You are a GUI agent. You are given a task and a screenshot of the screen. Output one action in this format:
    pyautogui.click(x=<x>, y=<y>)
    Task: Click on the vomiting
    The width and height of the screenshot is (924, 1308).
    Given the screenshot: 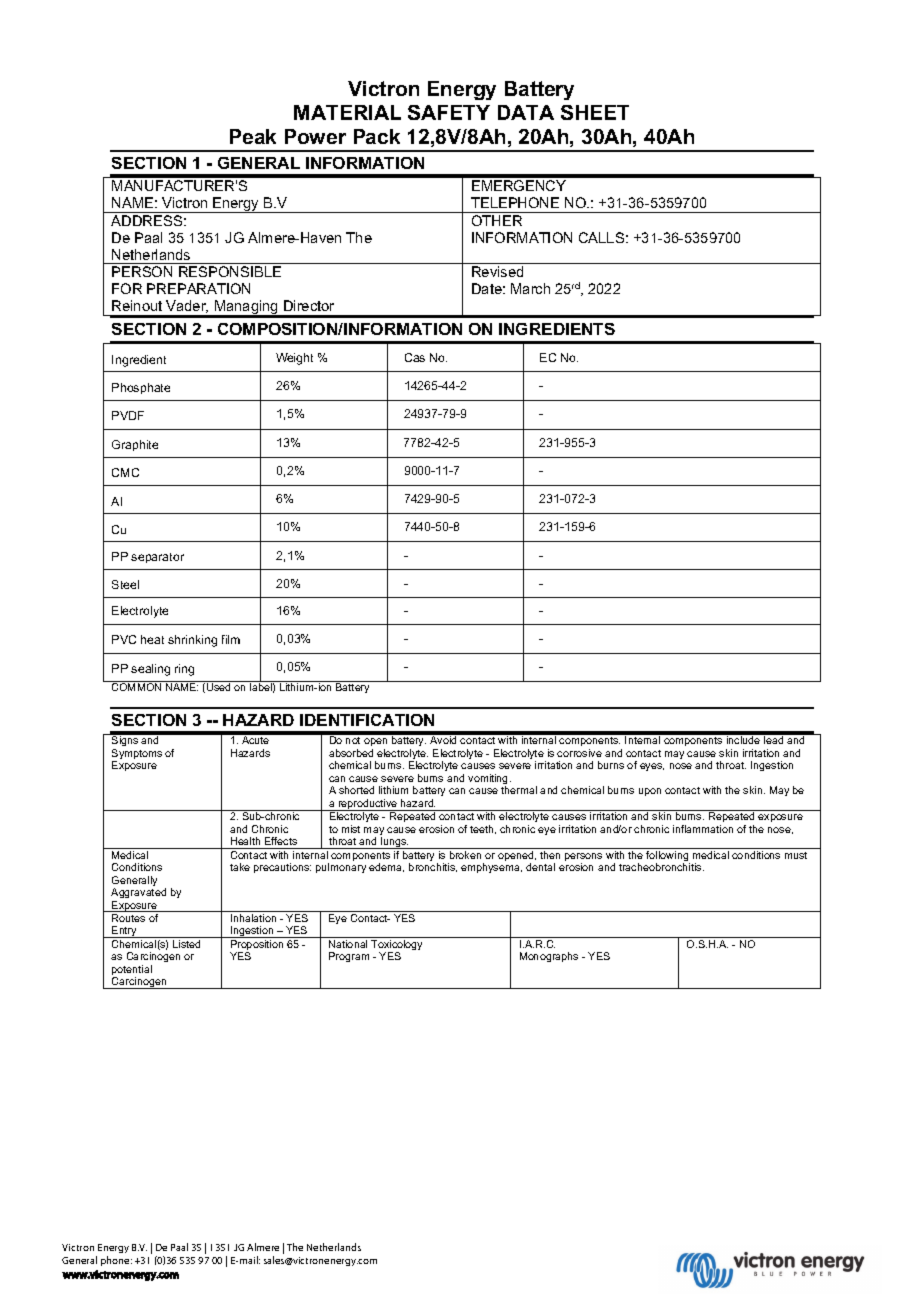 What is the action you would take?
    pyautogui.click(x=489, y=780)
